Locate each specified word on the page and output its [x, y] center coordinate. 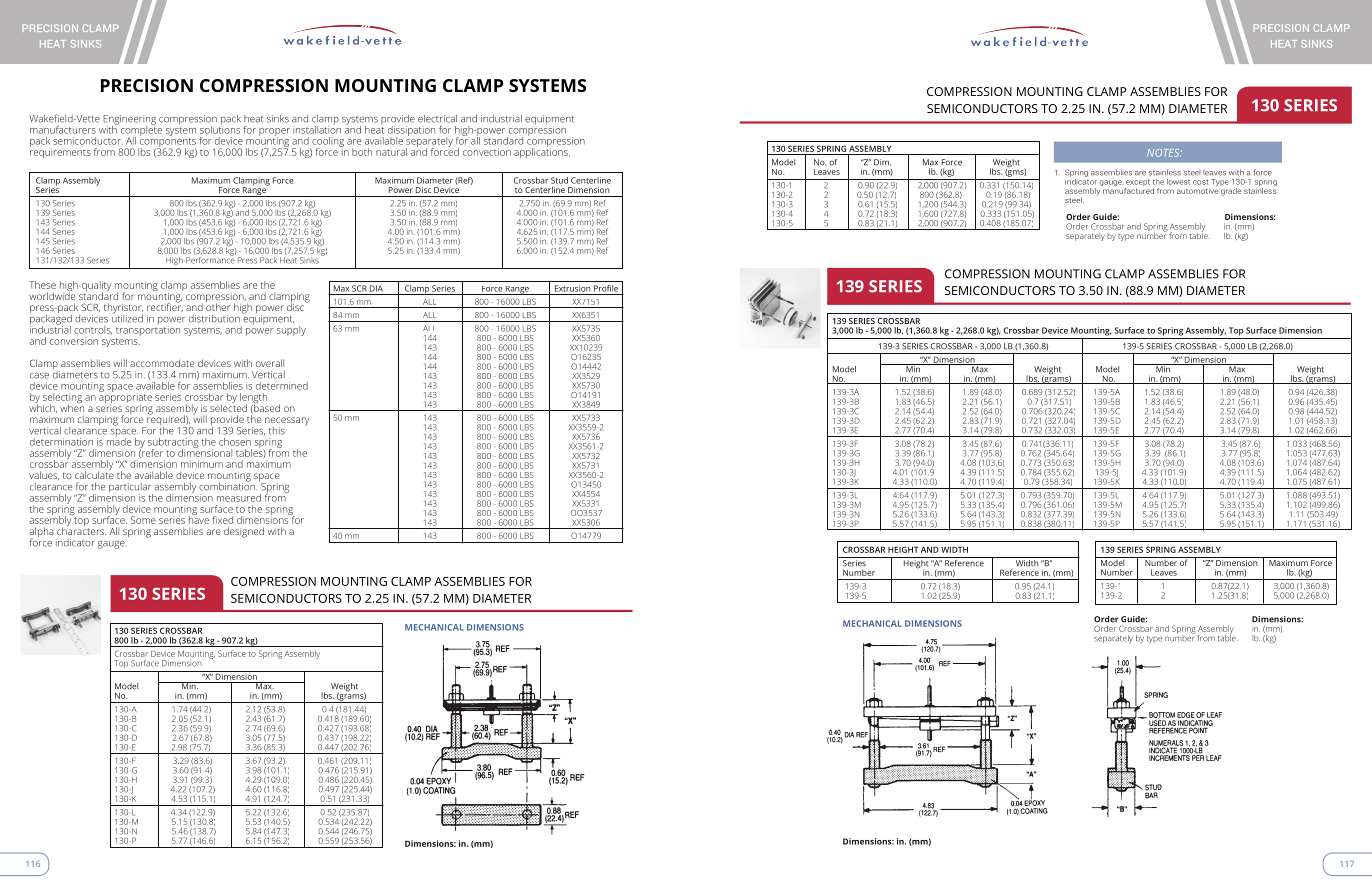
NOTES [1164, 153]
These [42, 285]
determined [282, 386]
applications [542, 152]
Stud [559, 180]
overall [270, 363]
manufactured [1127, 189]
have [199, 519]
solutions [220, 128]
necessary [287, 422]
